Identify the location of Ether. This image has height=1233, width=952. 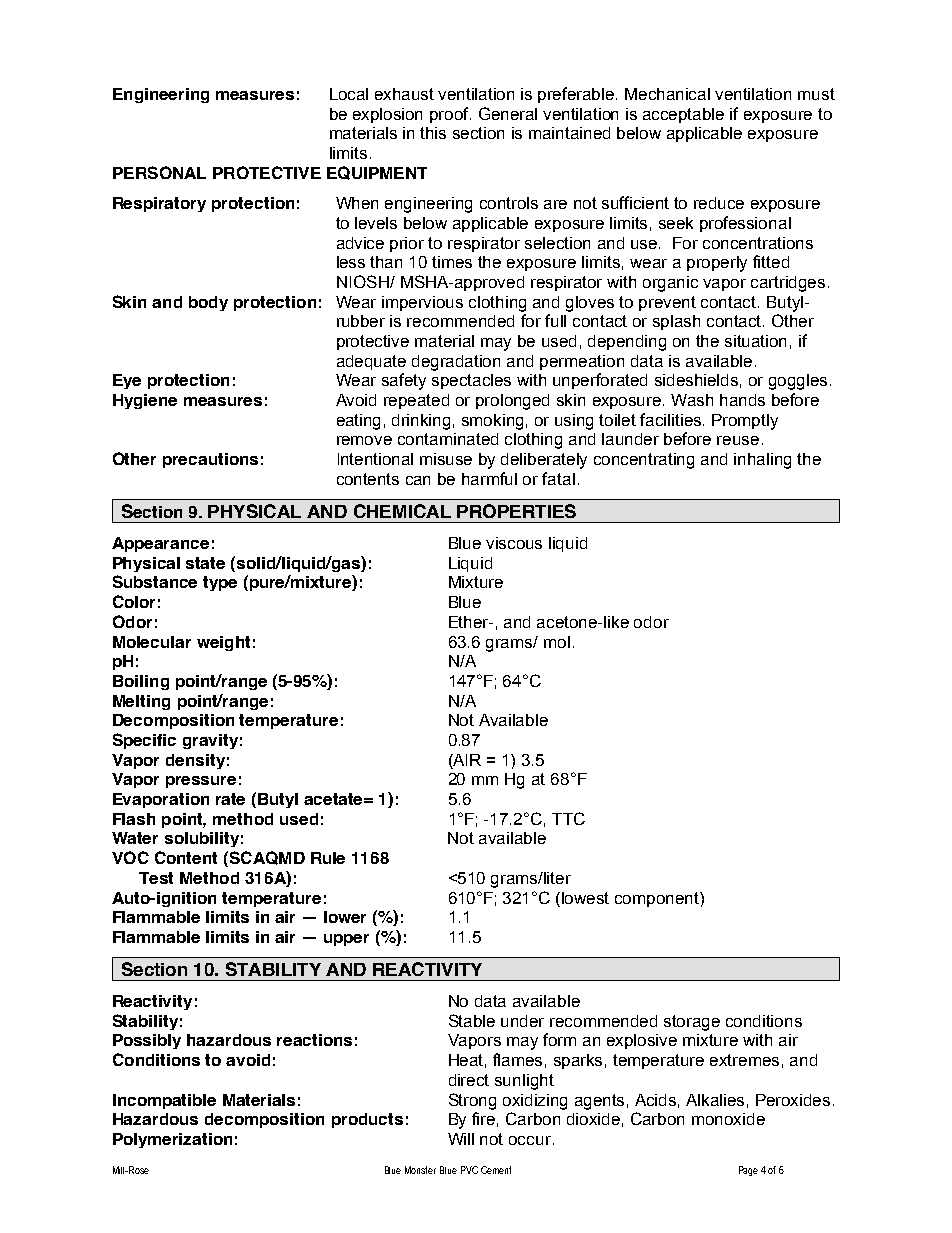
(470, 622).
